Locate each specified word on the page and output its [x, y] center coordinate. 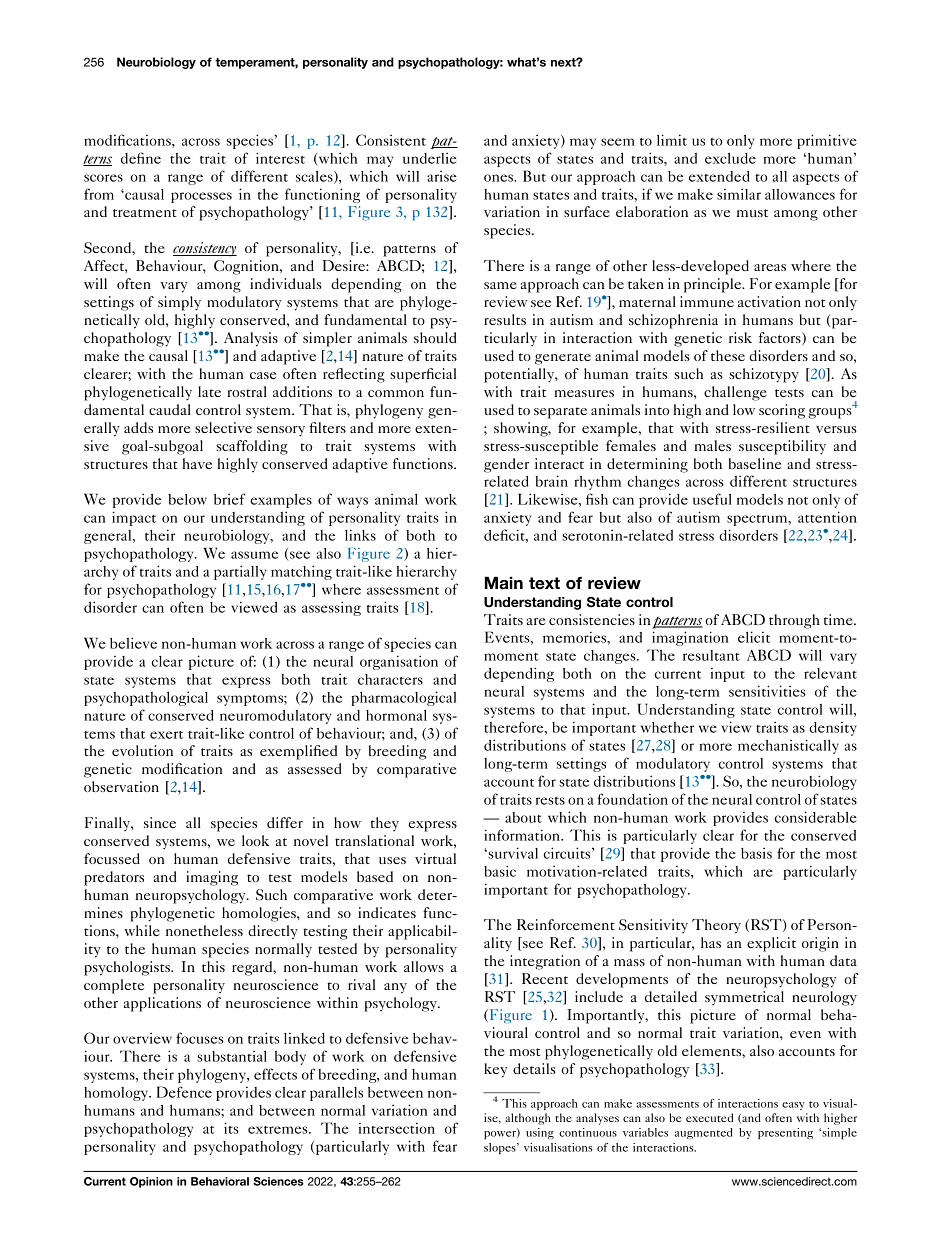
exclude [730, 158]
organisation [399, 662]
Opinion [151, 1182]
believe [133, 643]
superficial [423, 375]
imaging [212, 878]
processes [201, 197]
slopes [501, 1148]
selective [223, 427]
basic [500, 871]
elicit [754, 637]
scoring [782, 411]
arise [442, 176]
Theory [716, 926]
